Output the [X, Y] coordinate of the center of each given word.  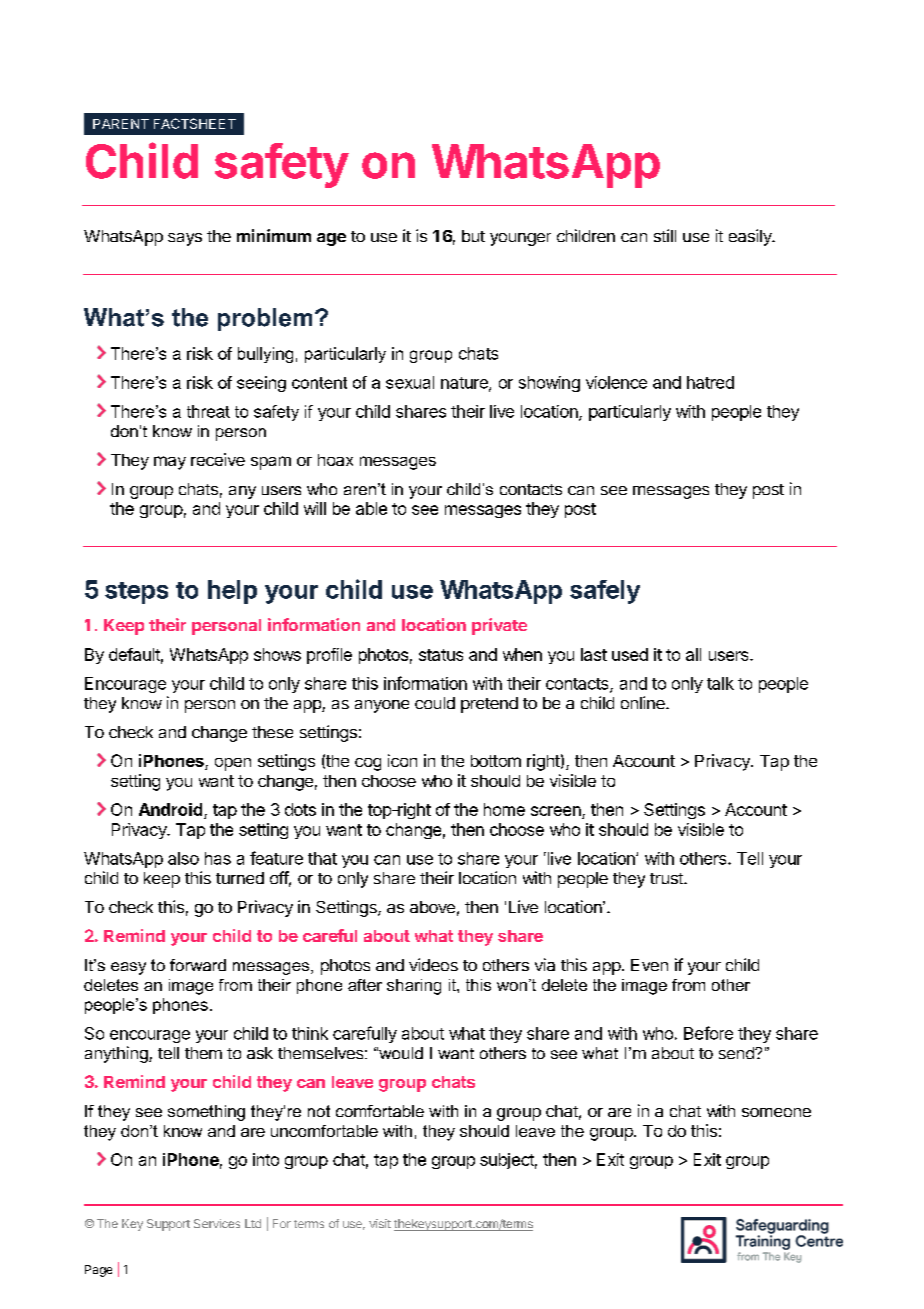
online [644, 702]
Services [217, 1223]
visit [380, 1223]
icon [402, 760]
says [185, 239]
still [665, 235]
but [473, 236]
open [233, 764]
